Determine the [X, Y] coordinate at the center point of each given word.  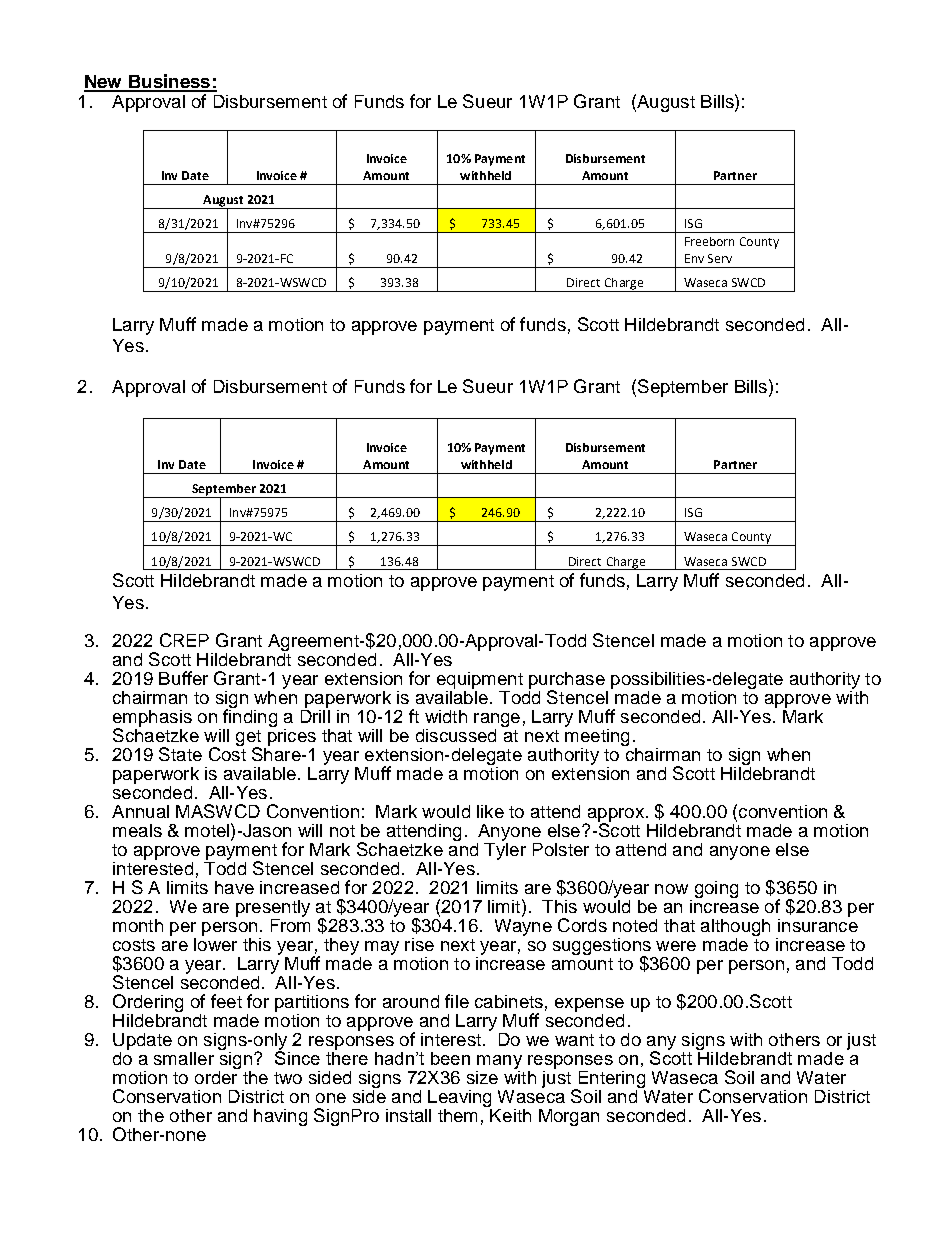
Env [694, 258]
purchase [568, 682]
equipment [480, 682]
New [104, 83]
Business [169, 82]
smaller [184, 1058]
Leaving [459, 1100]
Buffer [183, 678]
